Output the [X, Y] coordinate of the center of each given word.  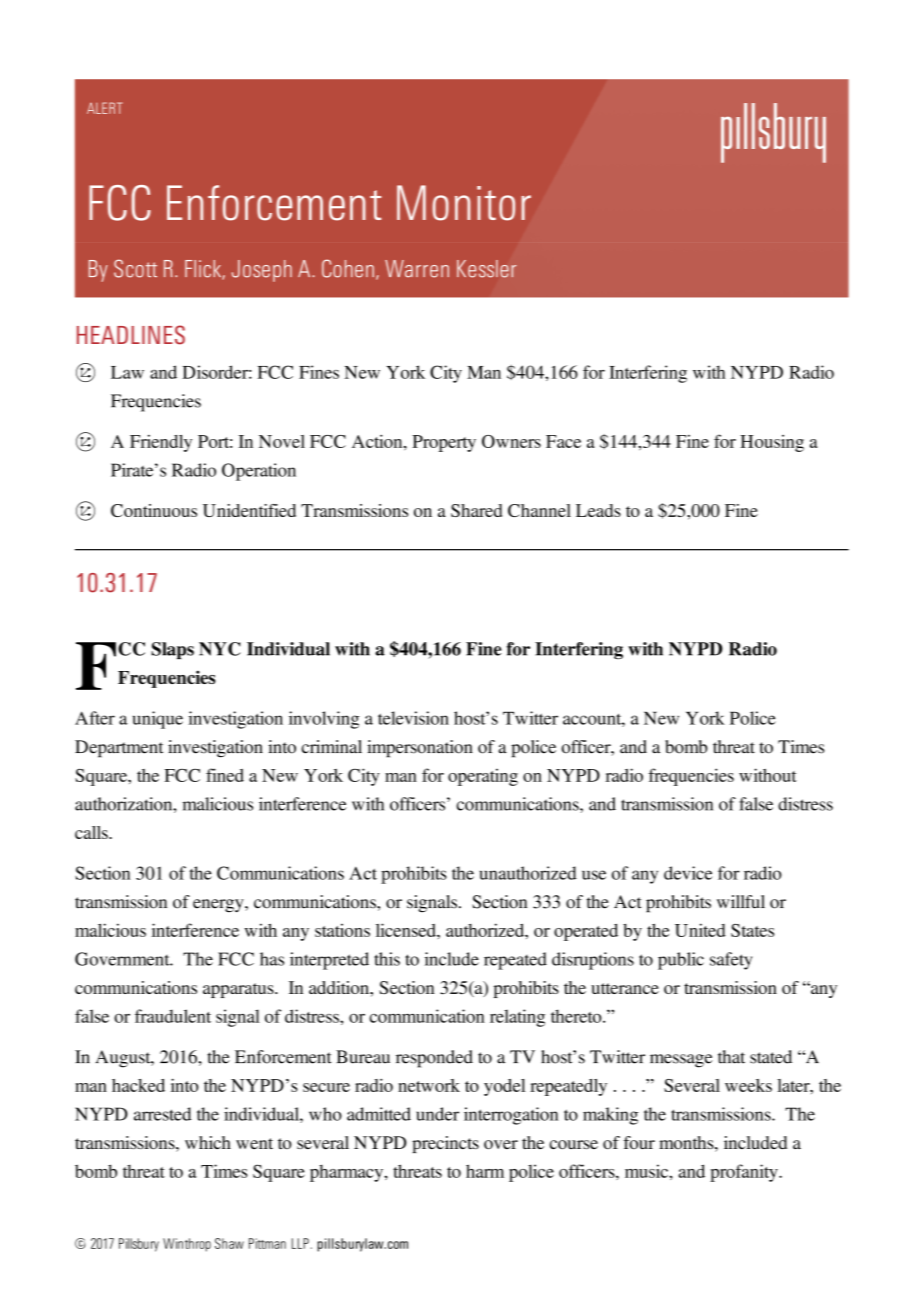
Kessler [487, 269]
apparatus [239, 990]
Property [444, 443]
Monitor [464, 203]
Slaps [172, 650]
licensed [407, 930]
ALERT [105, 108]
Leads [598, 510]
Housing [772, 443]
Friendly [161, 443]
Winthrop [187, 1245]
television [413, 718]
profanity [745, 1173]
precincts [445, 1144]
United [700, 930]
